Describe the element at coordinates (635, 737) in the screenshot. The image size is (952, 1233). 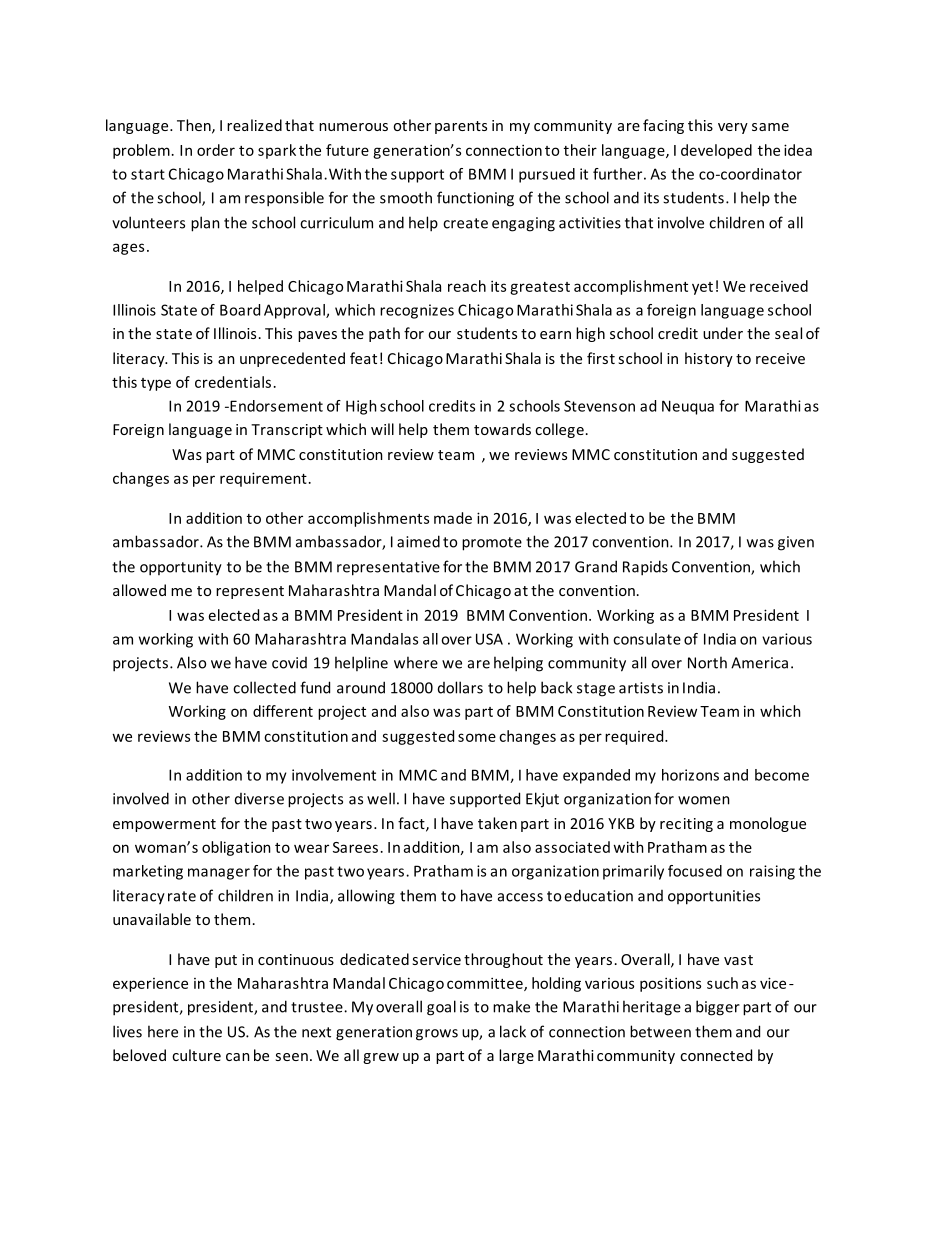
I see `required` at that location.
